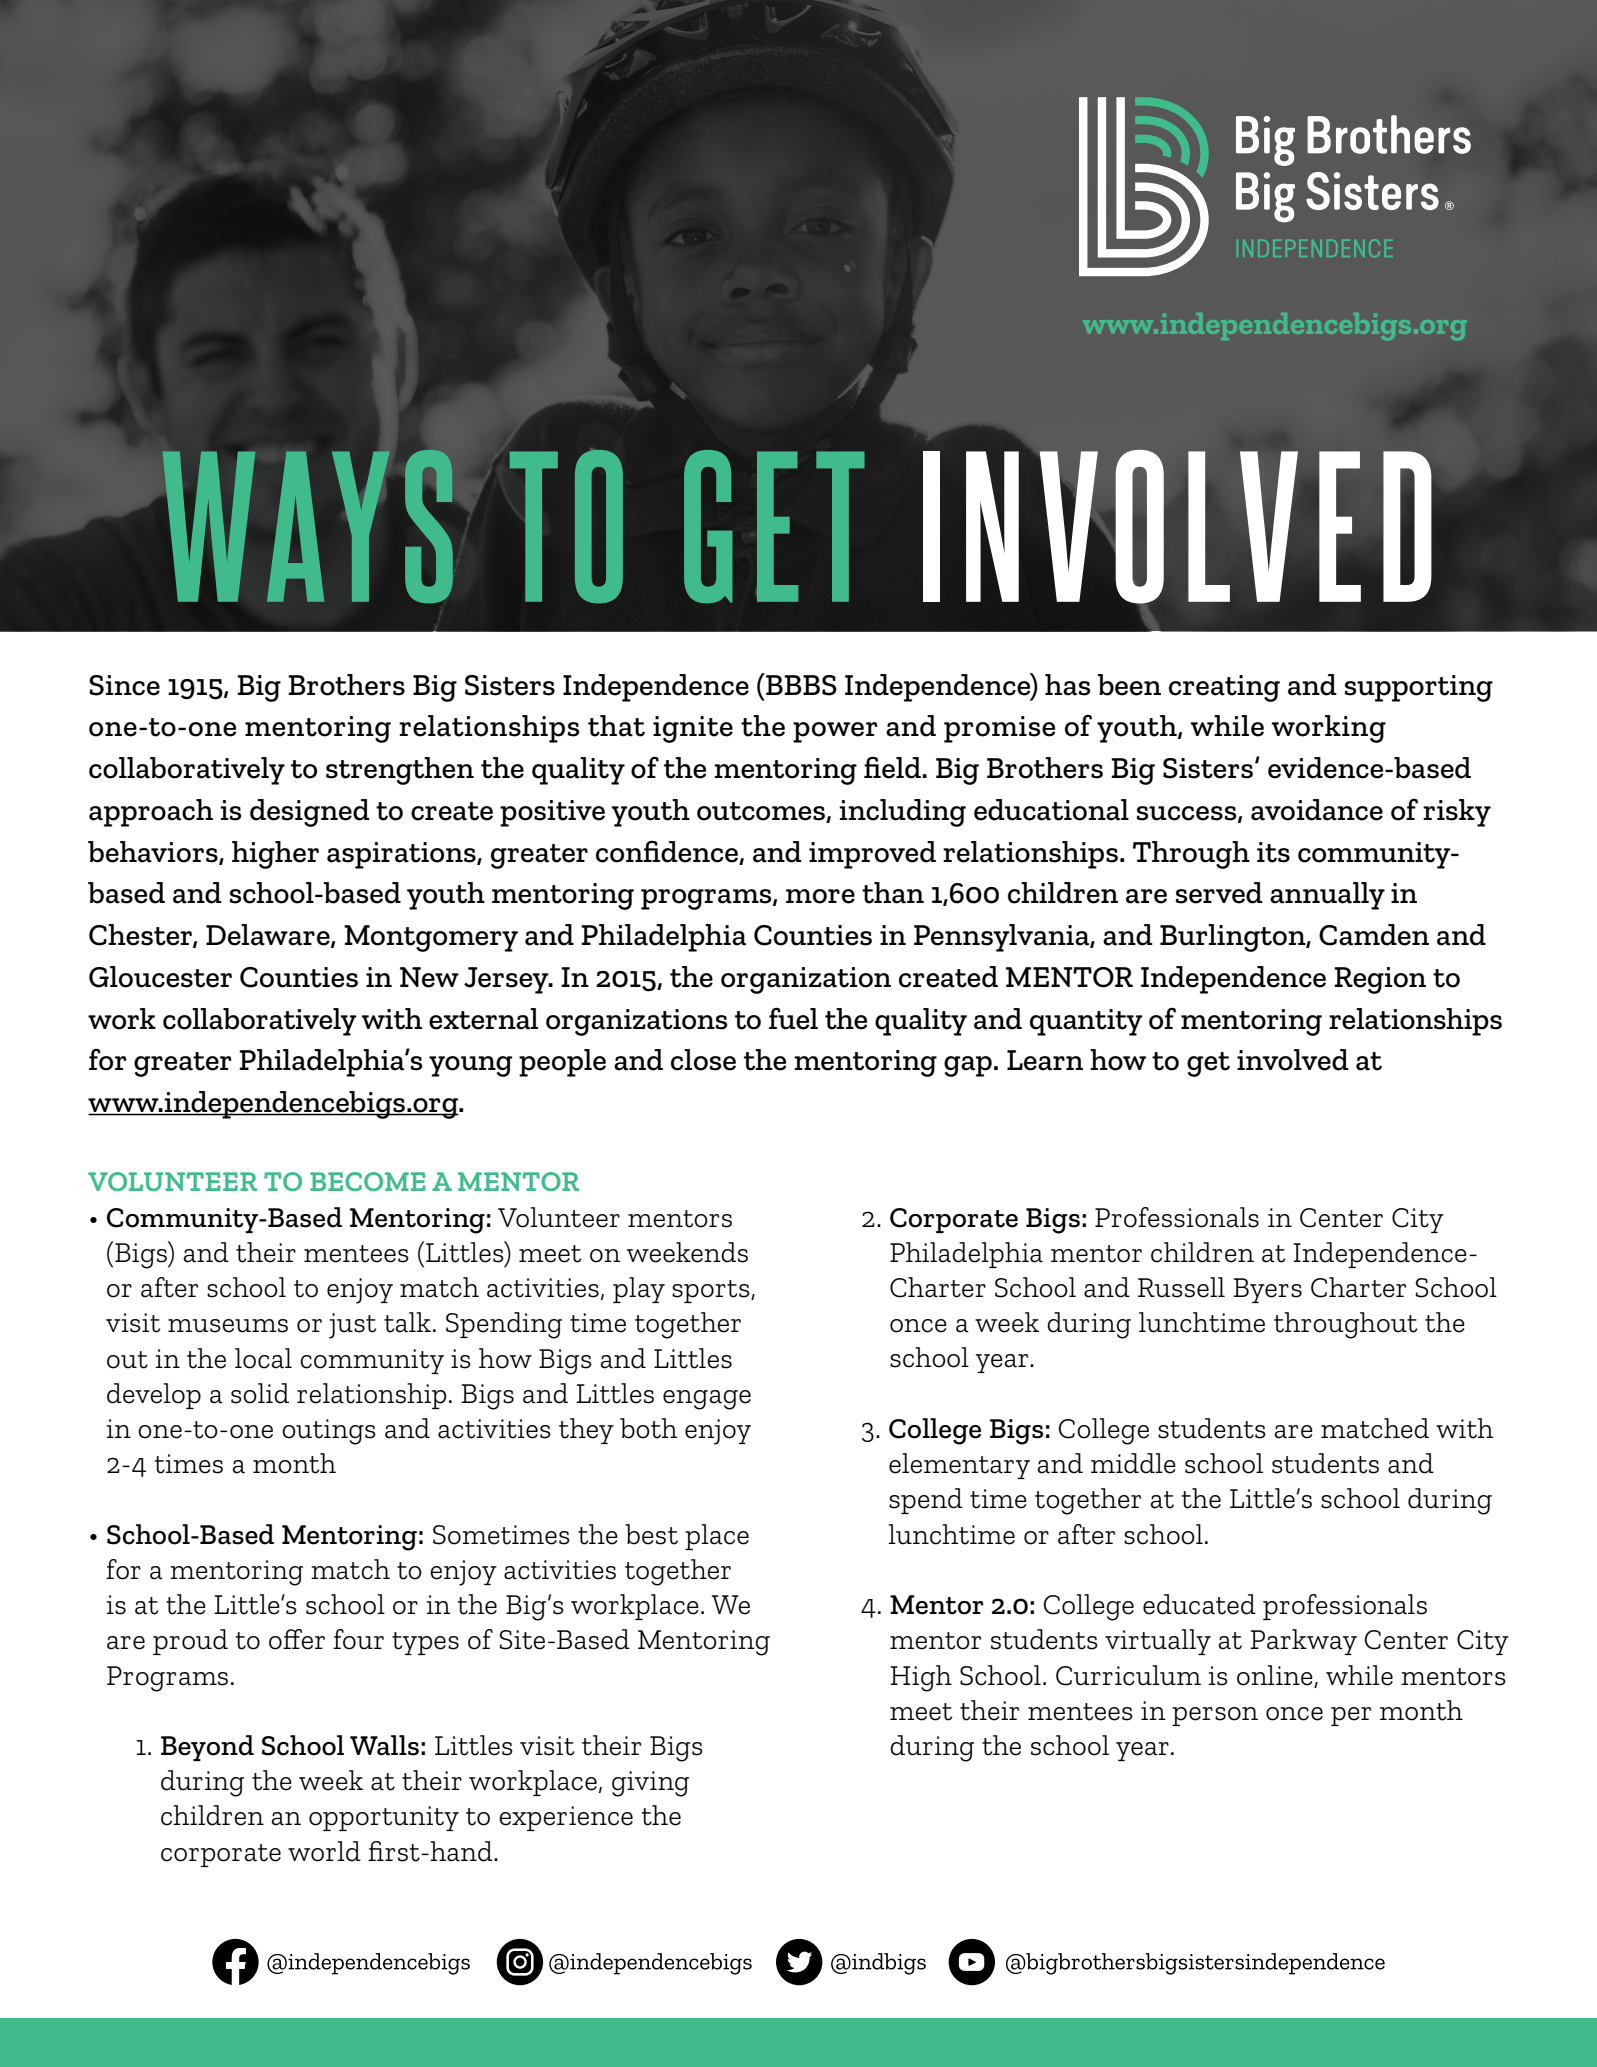 The width and height of the screenshot is (1597, 2067). I want to click on world, so click(324, 1851).
